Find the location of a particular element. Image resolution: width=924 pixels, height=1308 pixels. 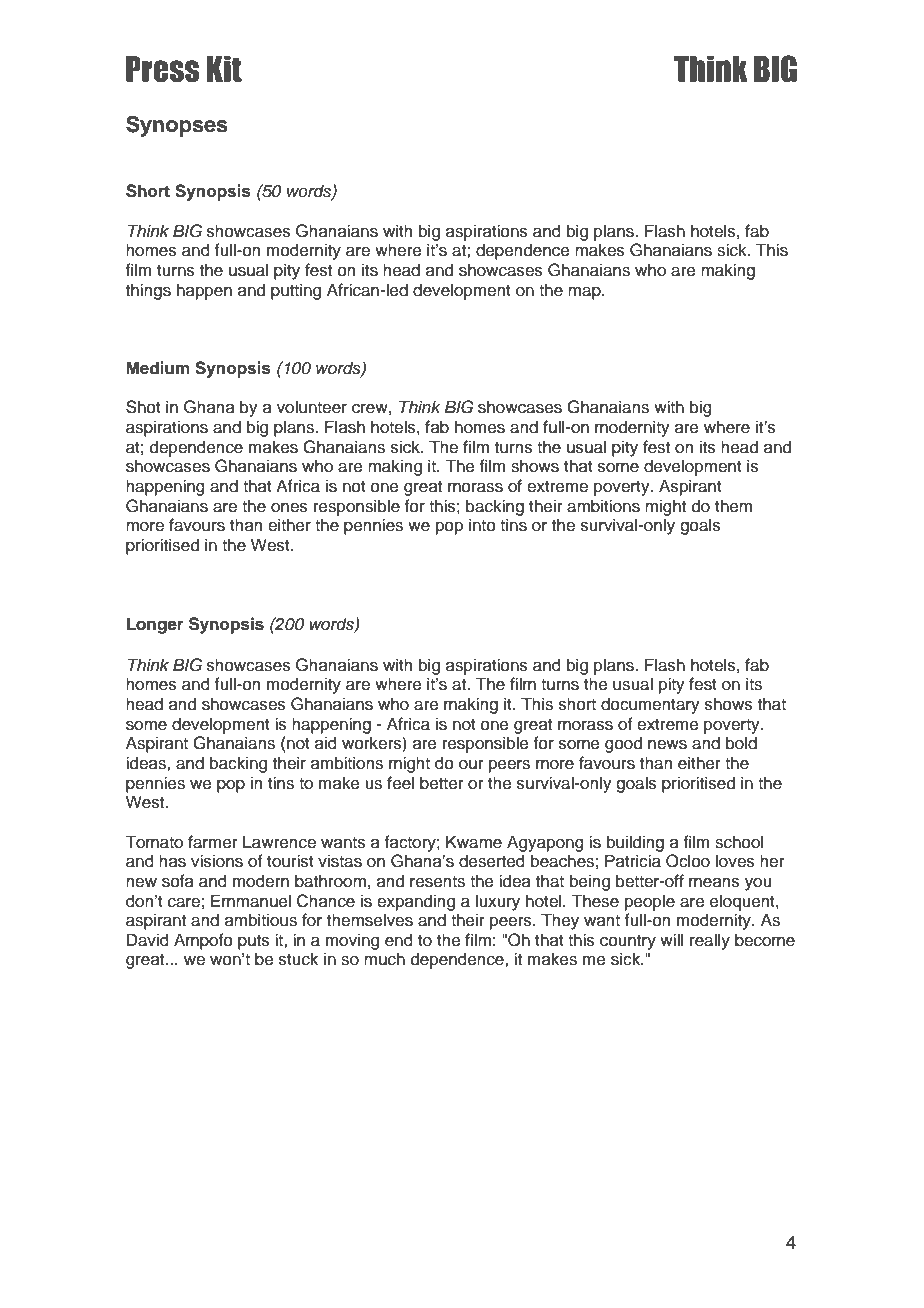

puts is located at coordinates (254, 942).
